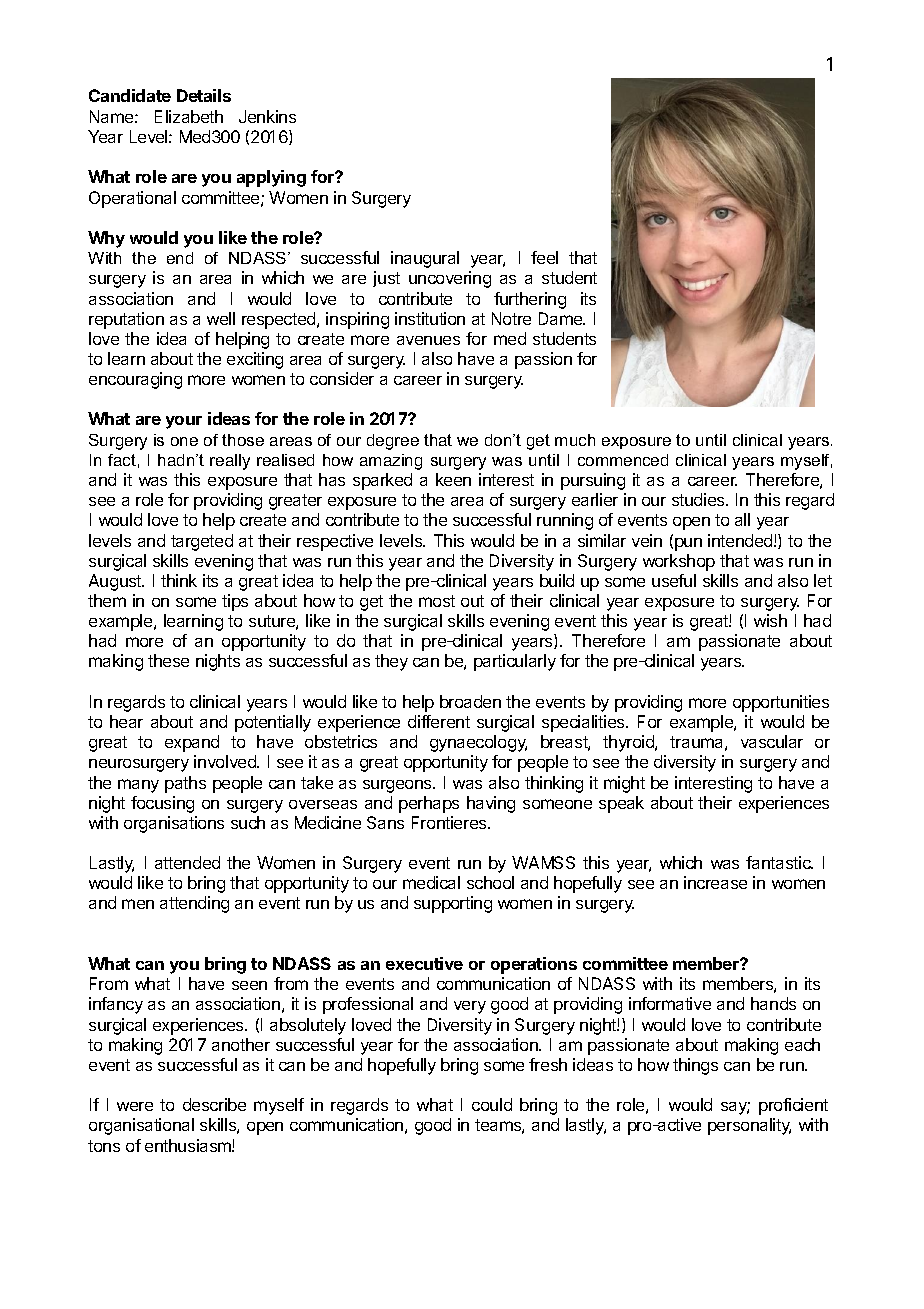  What do you see at coordinates (770, 620) in the document?
I see `wish` at bounding box center [770, 620].
